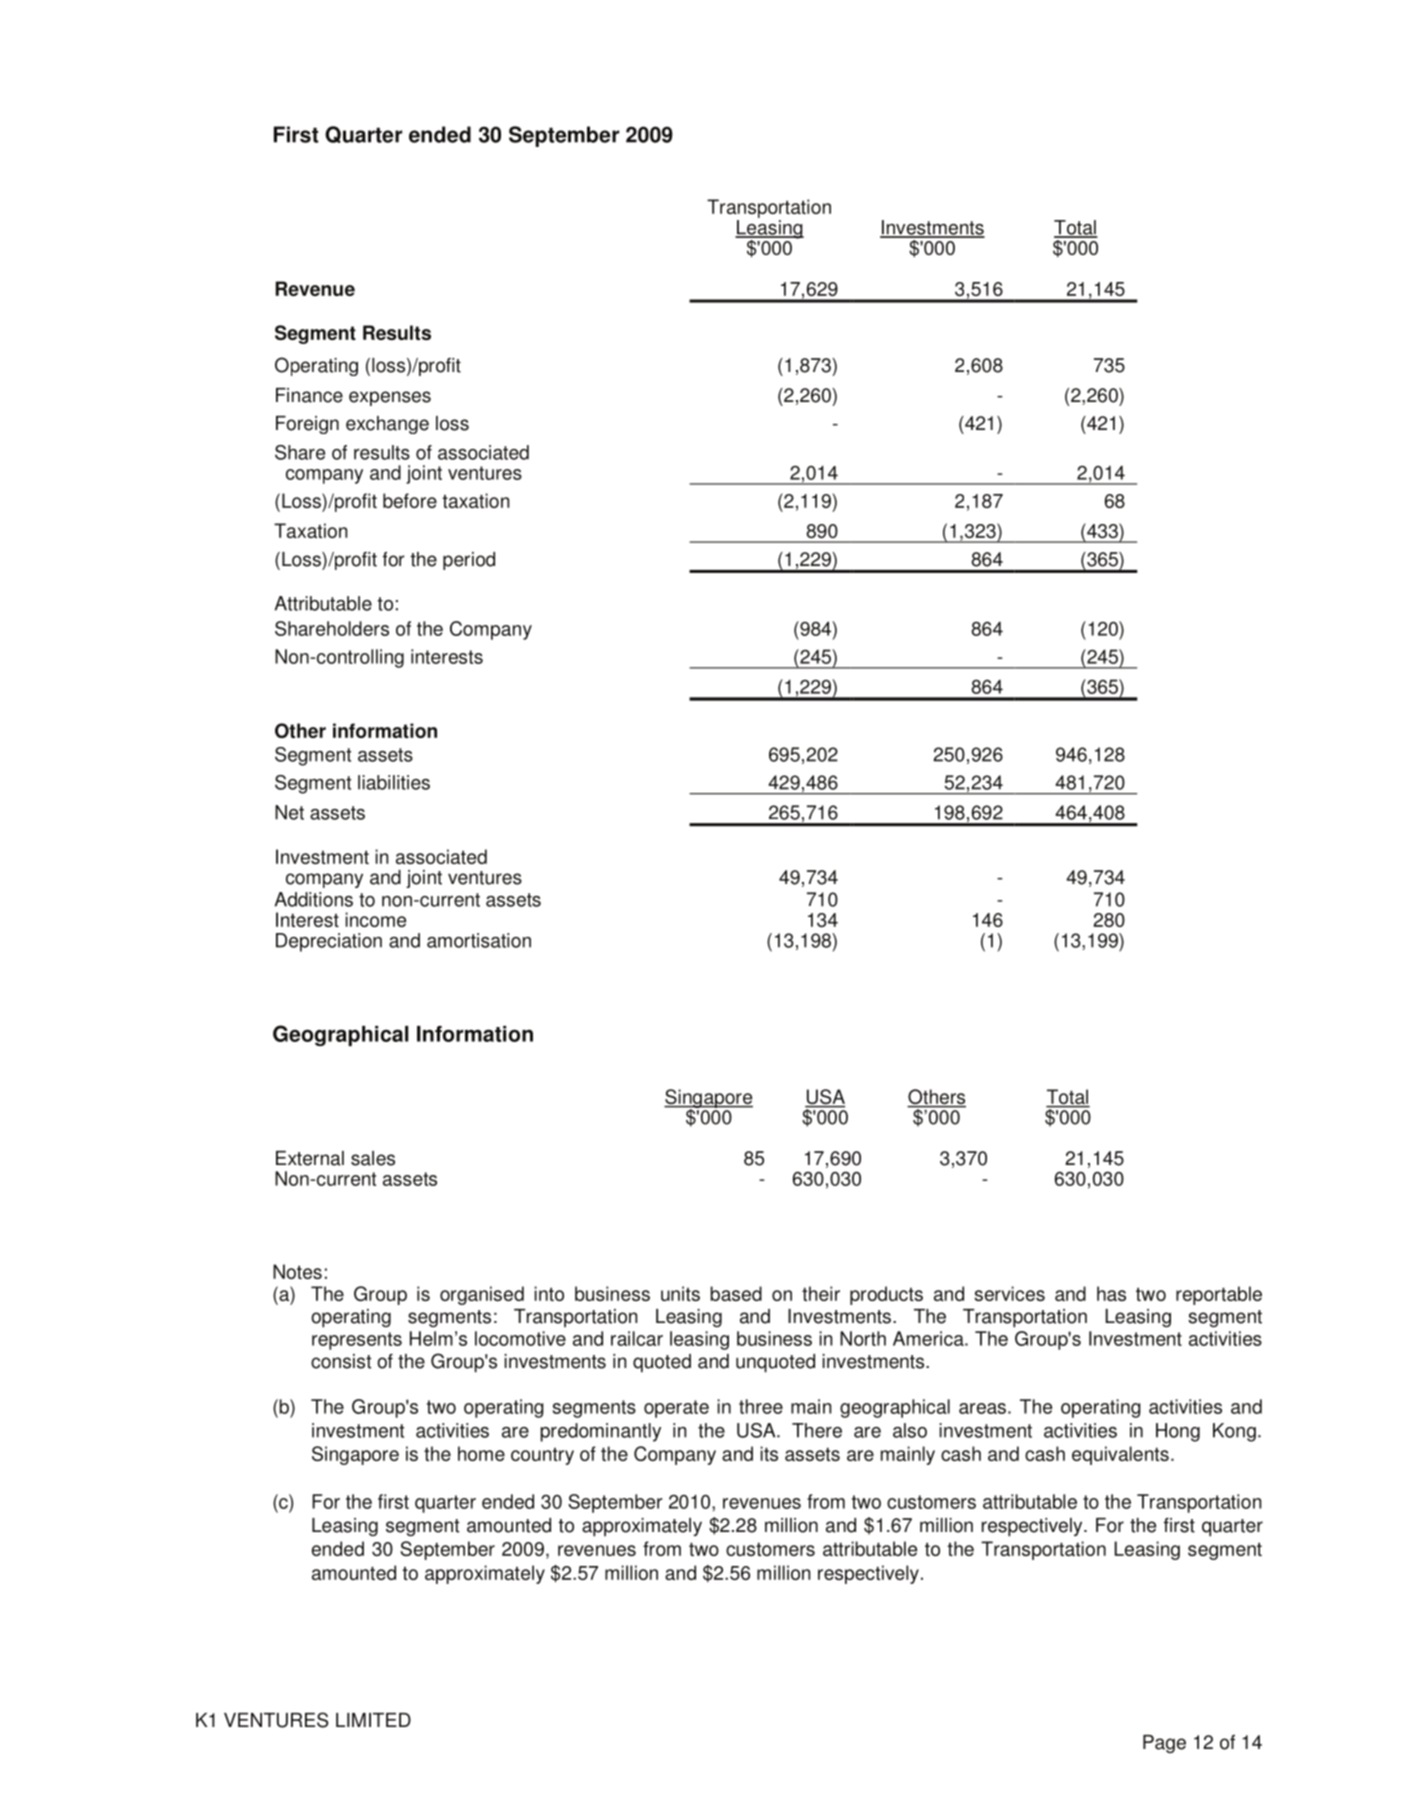  I want to click on LIMITED, so click(373, 1720).
